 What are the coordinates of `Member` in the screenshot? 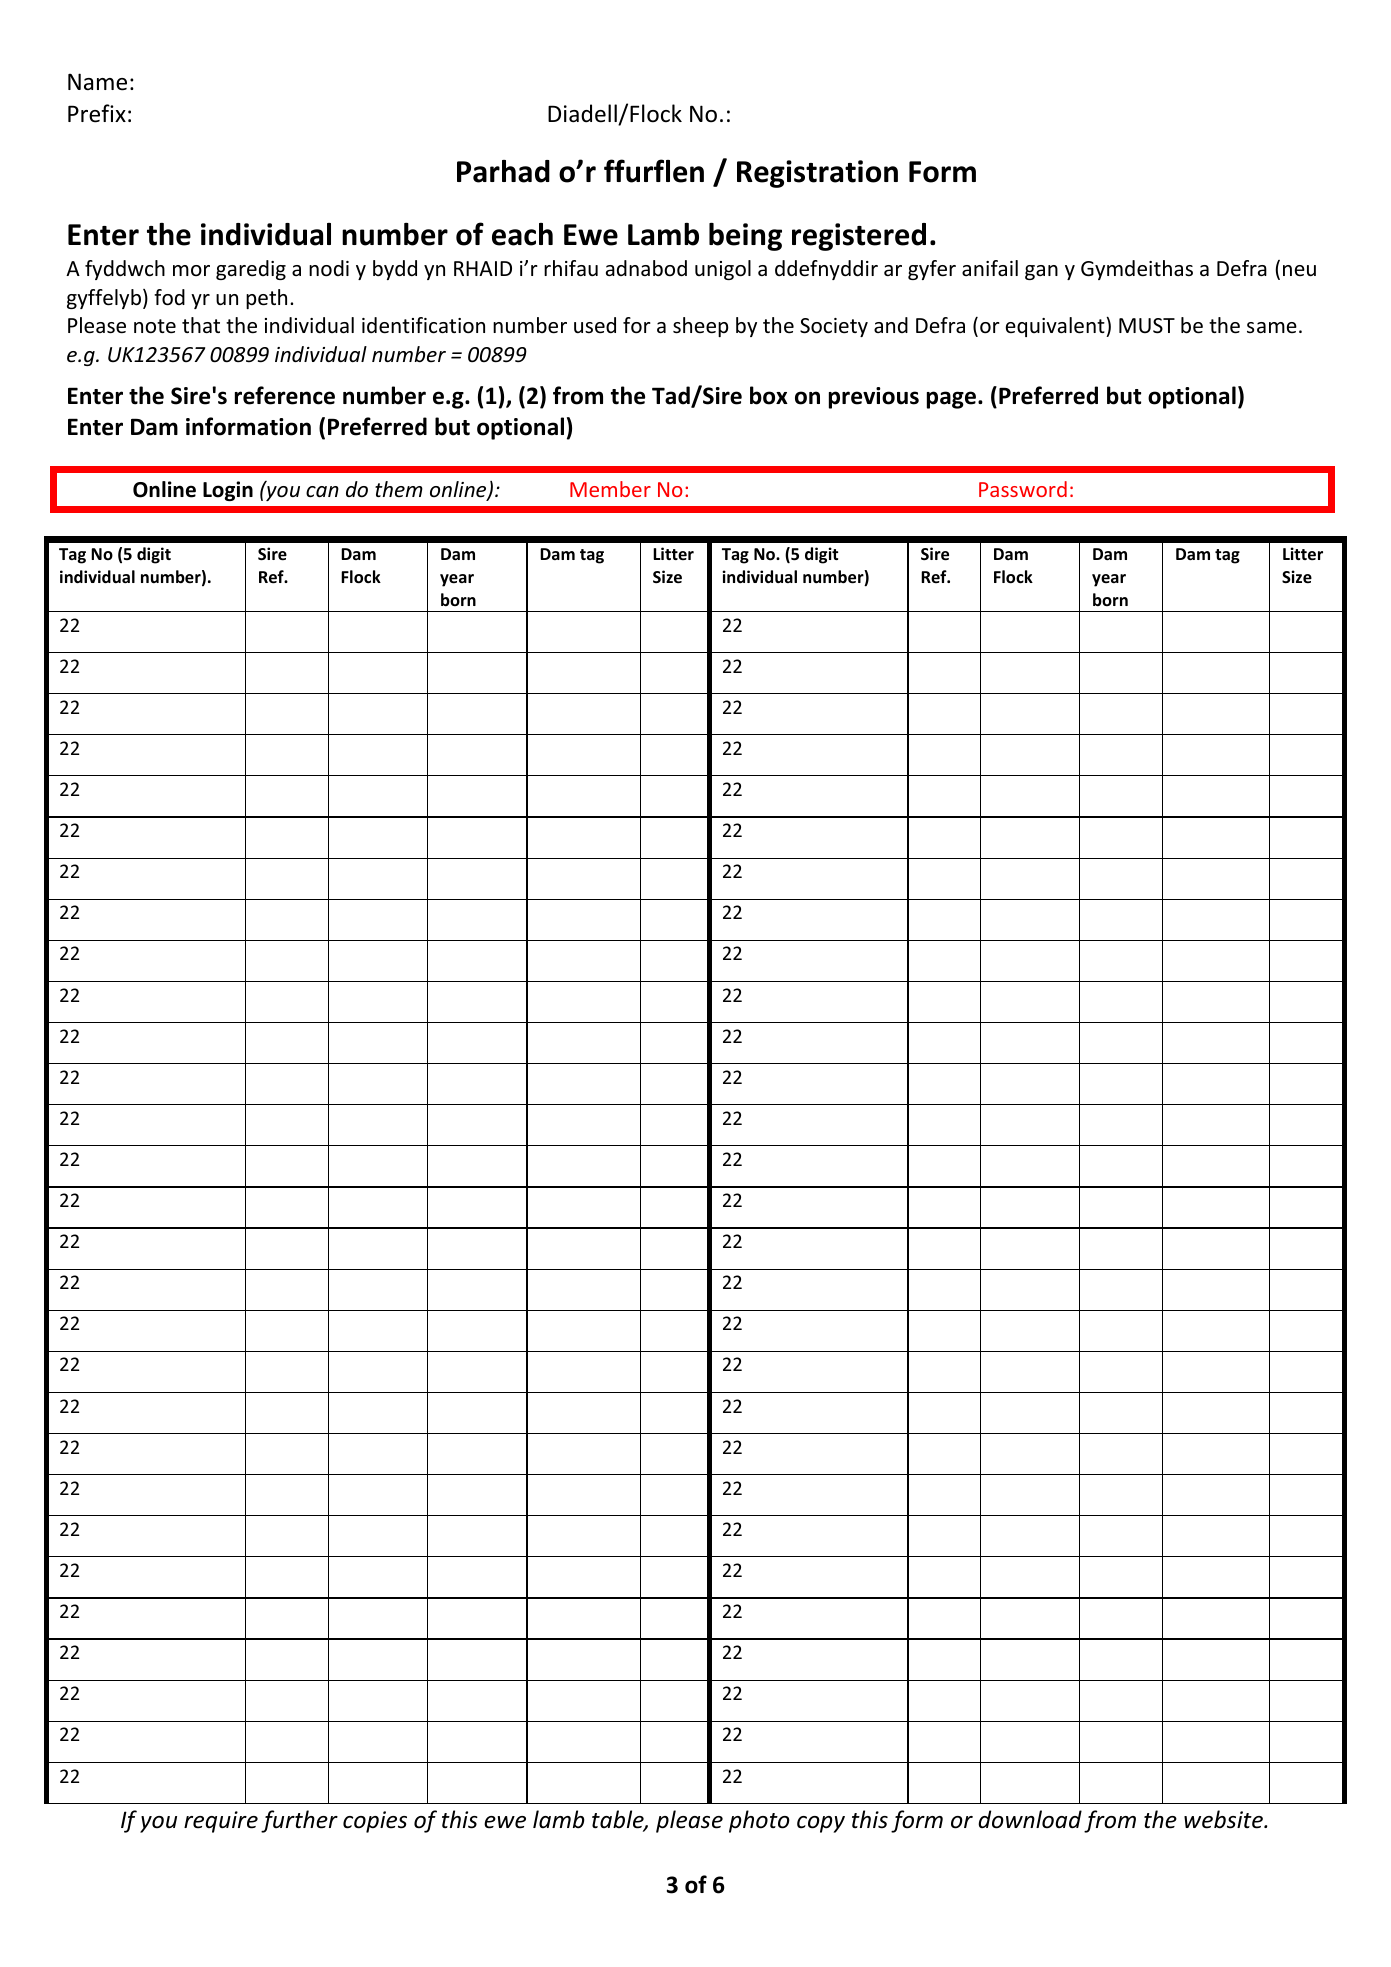 It's located at (610, 489).
